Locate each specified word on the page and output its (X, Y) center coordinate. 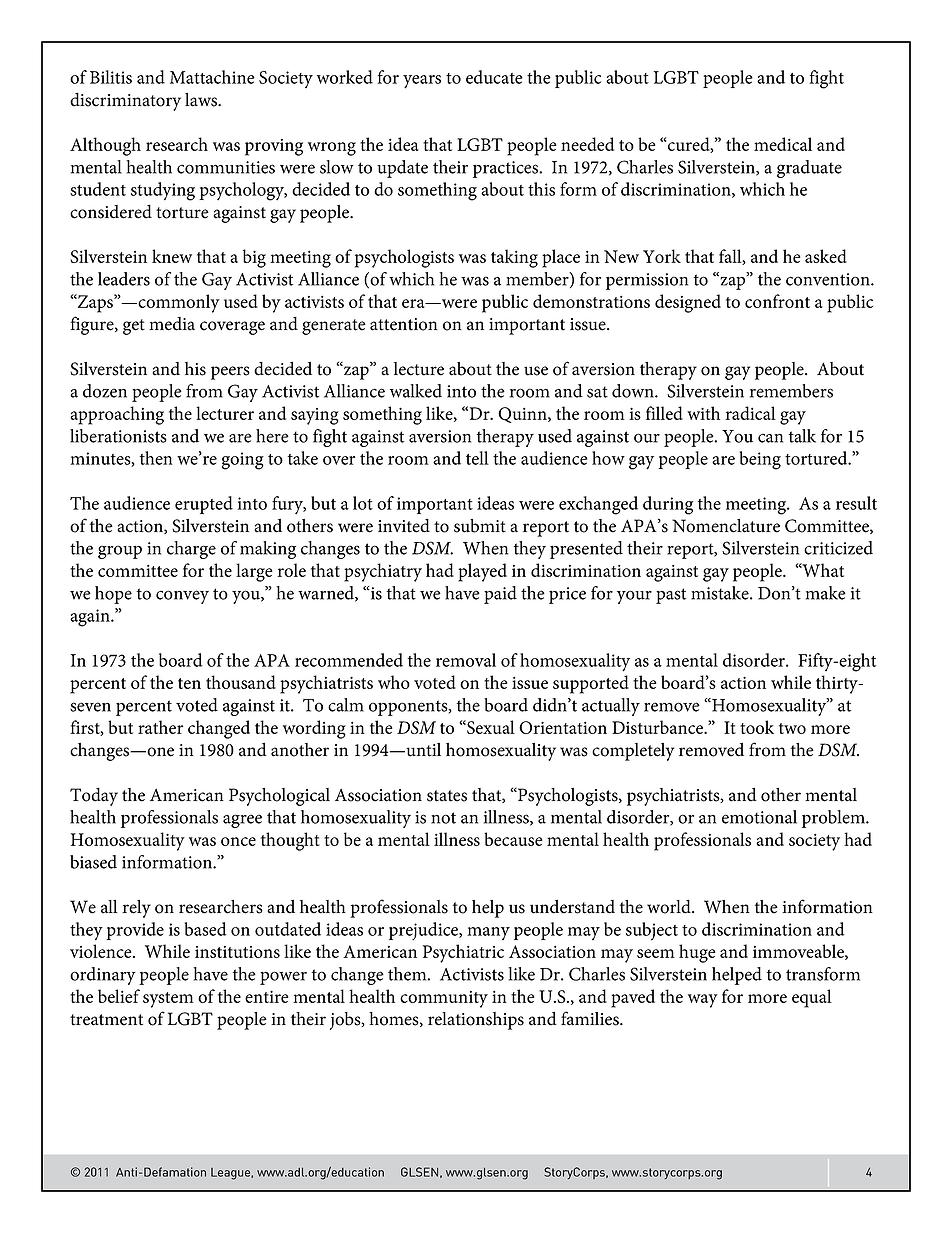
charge (191, 550)
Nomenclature (726, 526)
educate (494, 77)
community (444, 999)
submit (480, 526)
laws (202, 100)
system (168, 1000)
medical (783, 144)
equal (812, 998)
